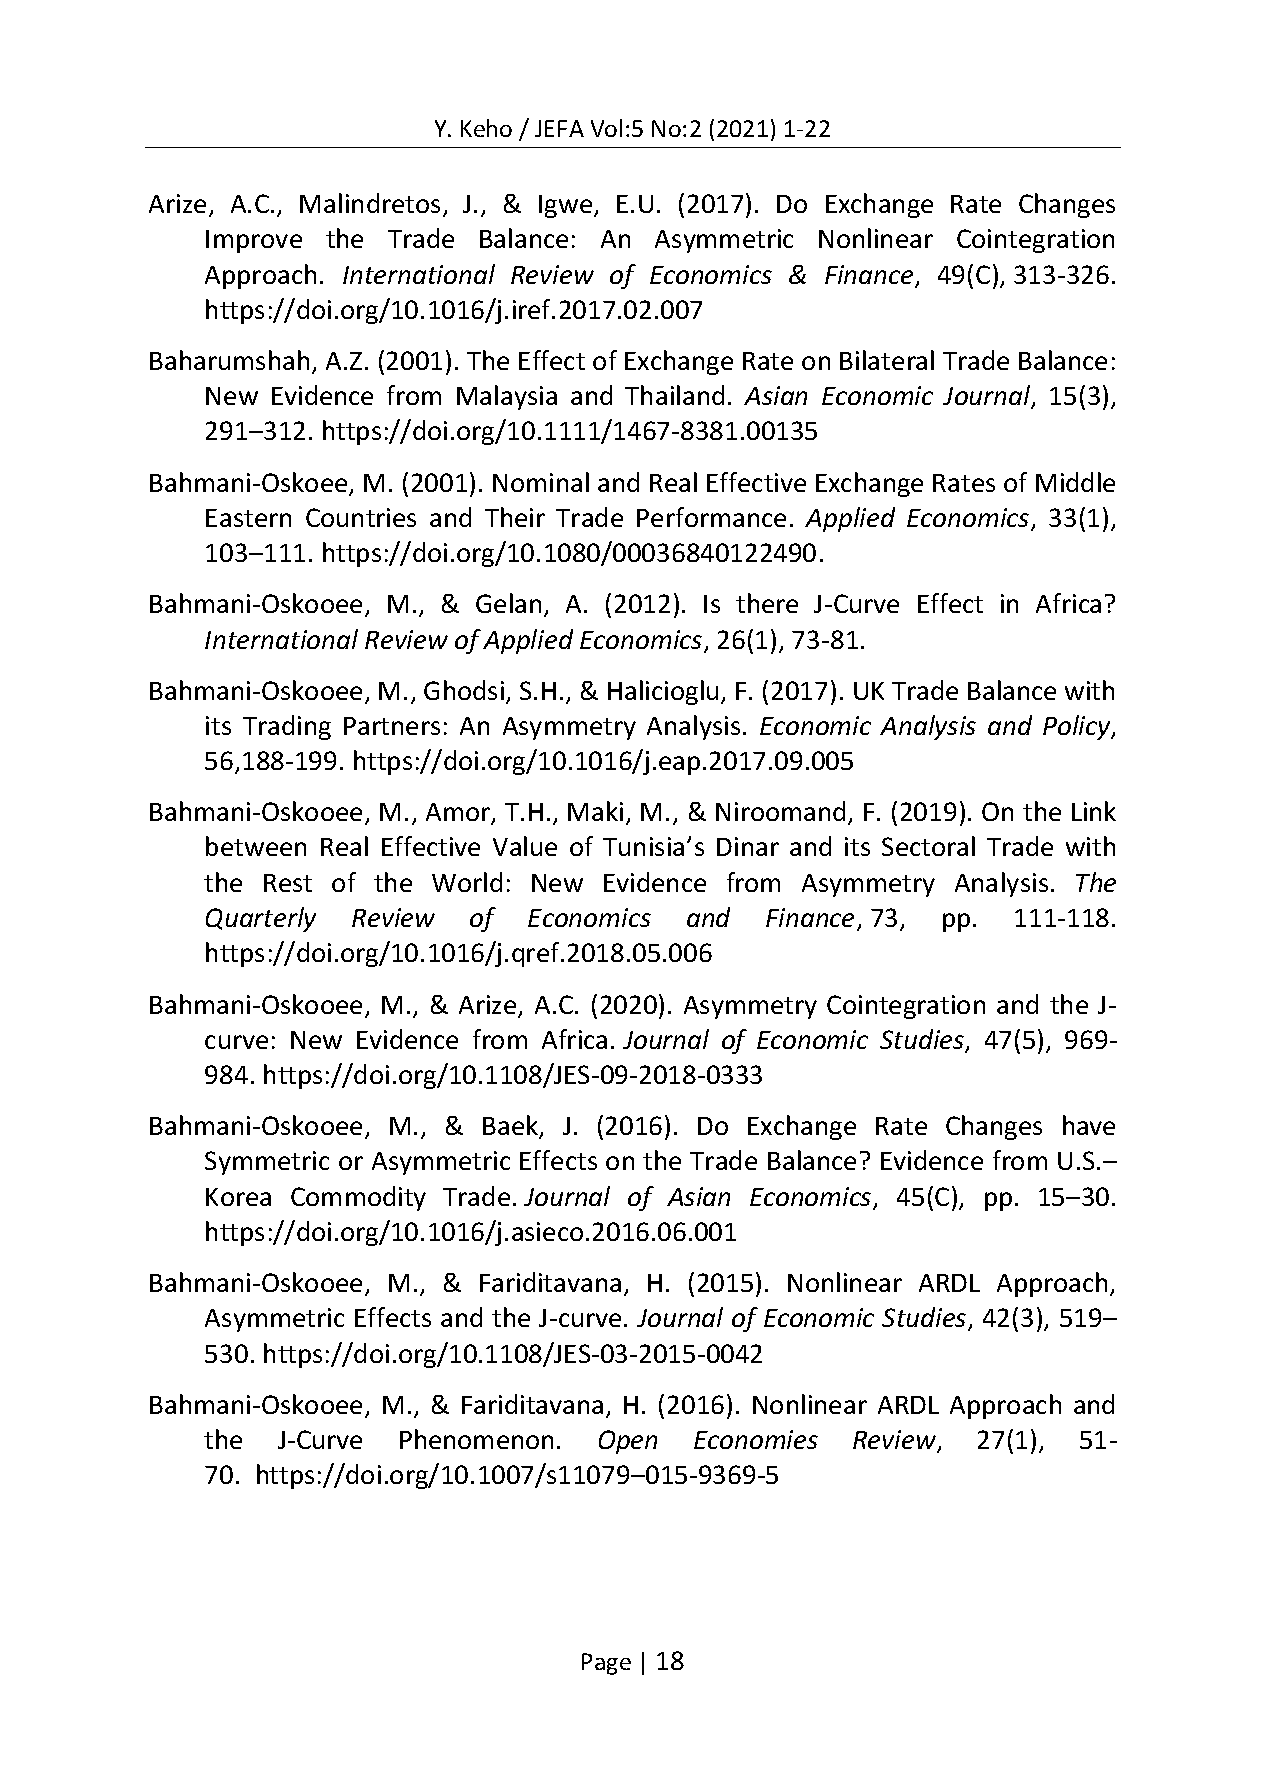 The image size is (1266, 1788). Describe the element at coordinates (261, 919) in the screenshot. I see `Quarterly` at that location.
